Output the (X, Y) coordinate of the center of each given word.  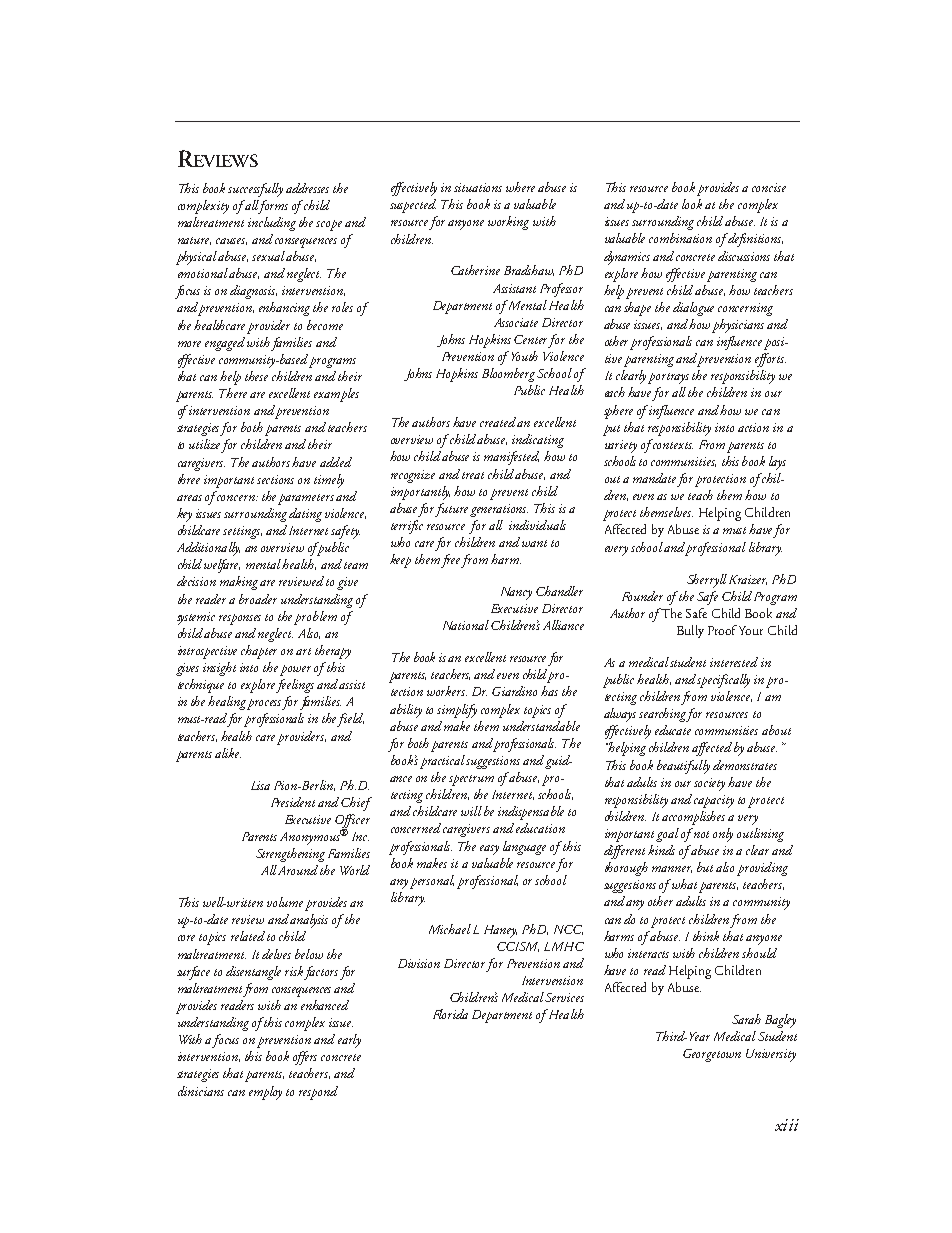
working (508, 223)
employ (265, 1093)
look (692, 204)
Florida (450, 1014)
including (272, 224)
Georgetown (712, 1055)
